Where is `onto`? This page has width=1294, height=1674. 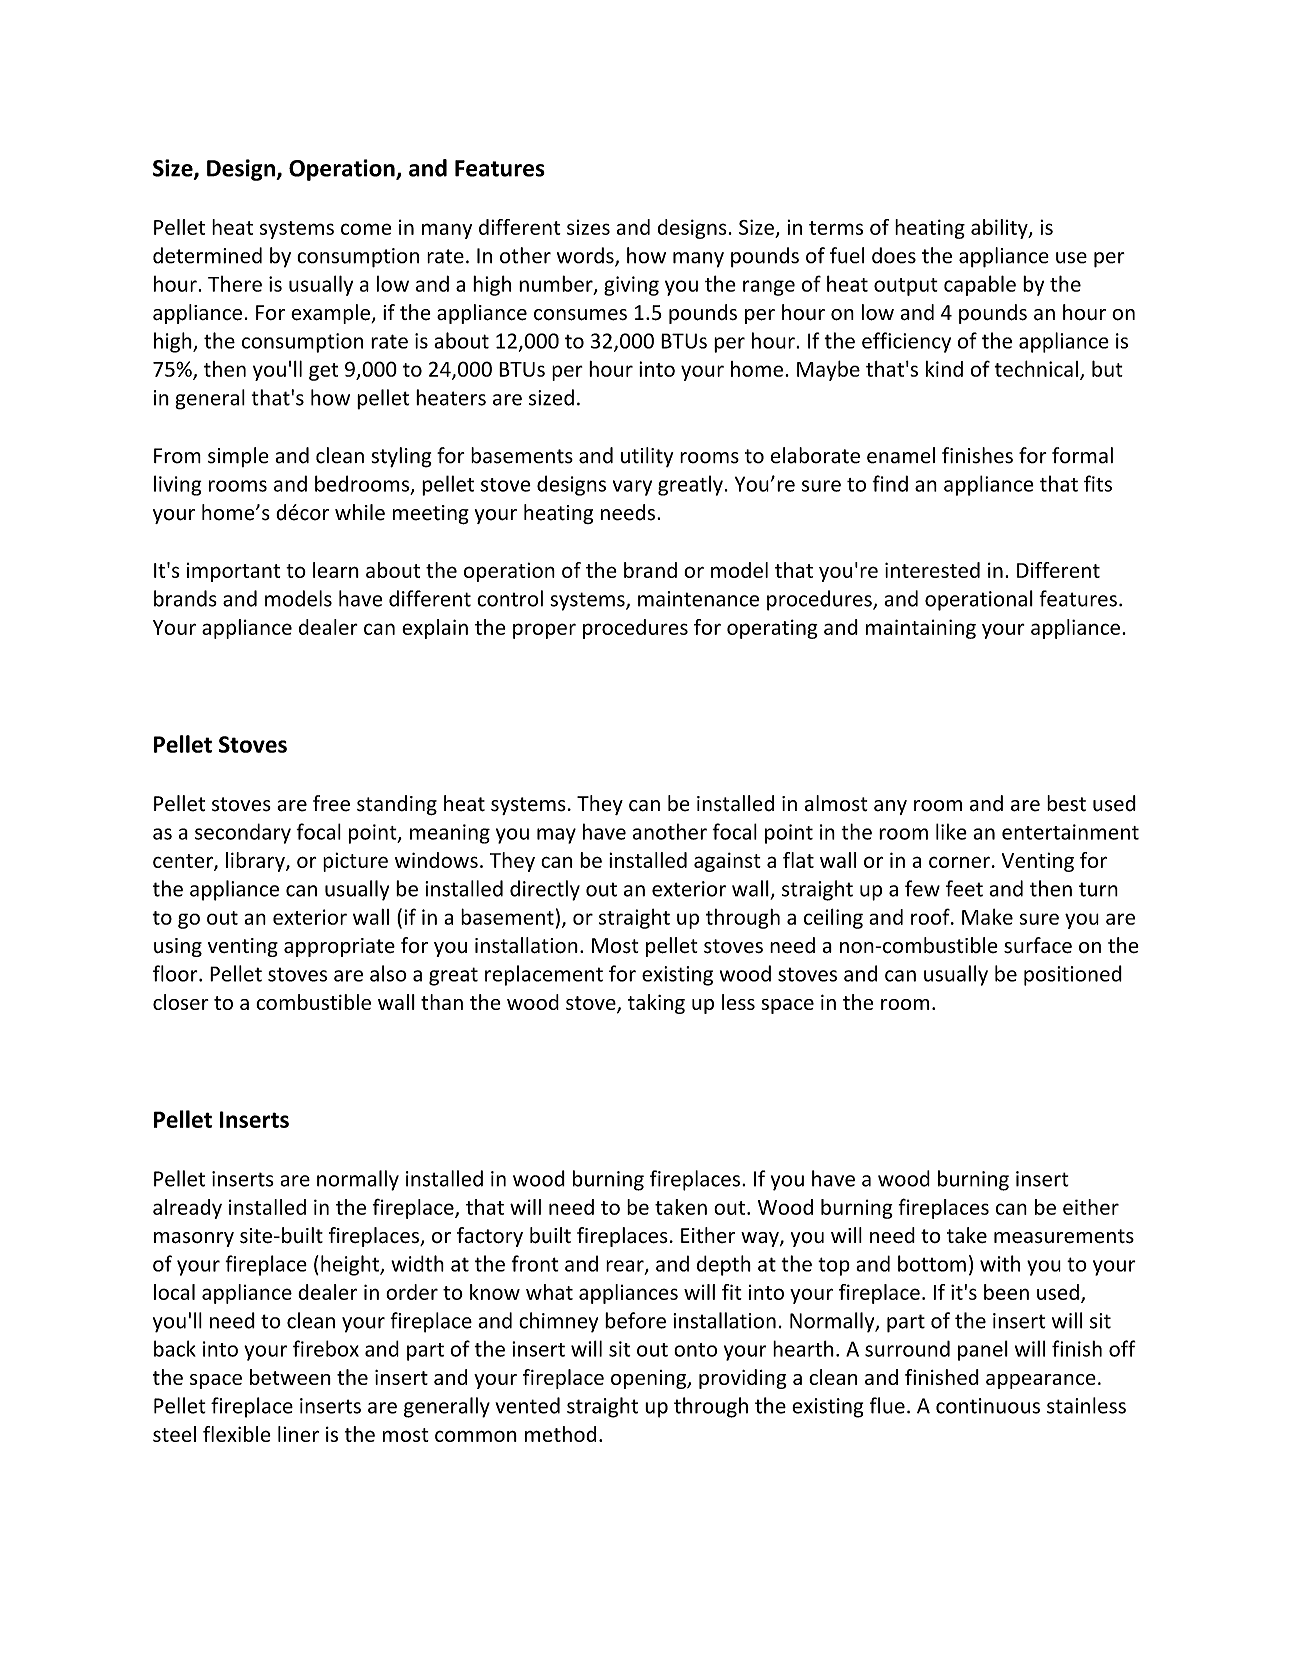 onto is located at coordinates (695, 1350).
